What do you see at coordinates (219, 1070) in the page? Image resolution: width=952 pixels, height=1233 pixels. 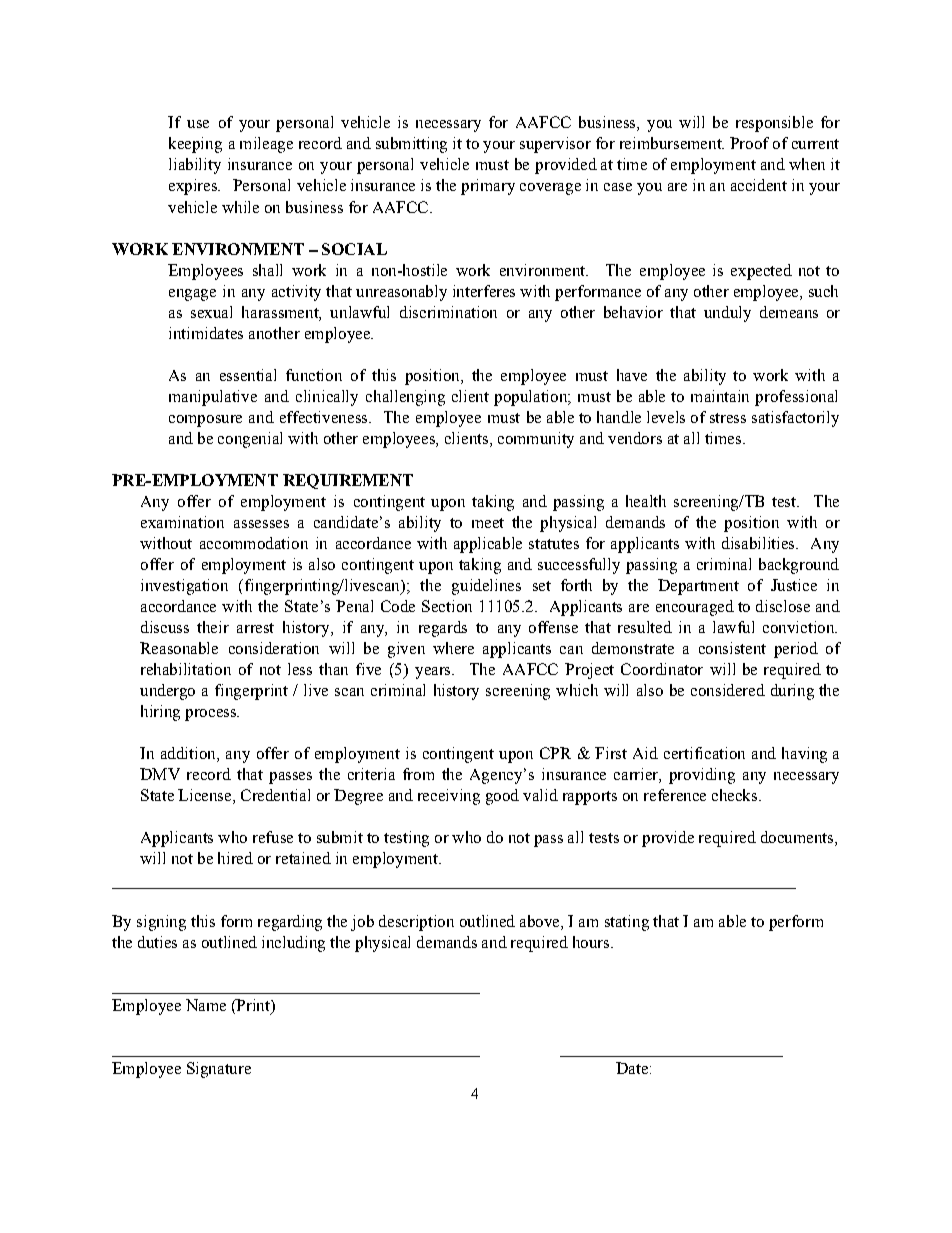 I see `Signature` at bounding box center [219, 1070].
